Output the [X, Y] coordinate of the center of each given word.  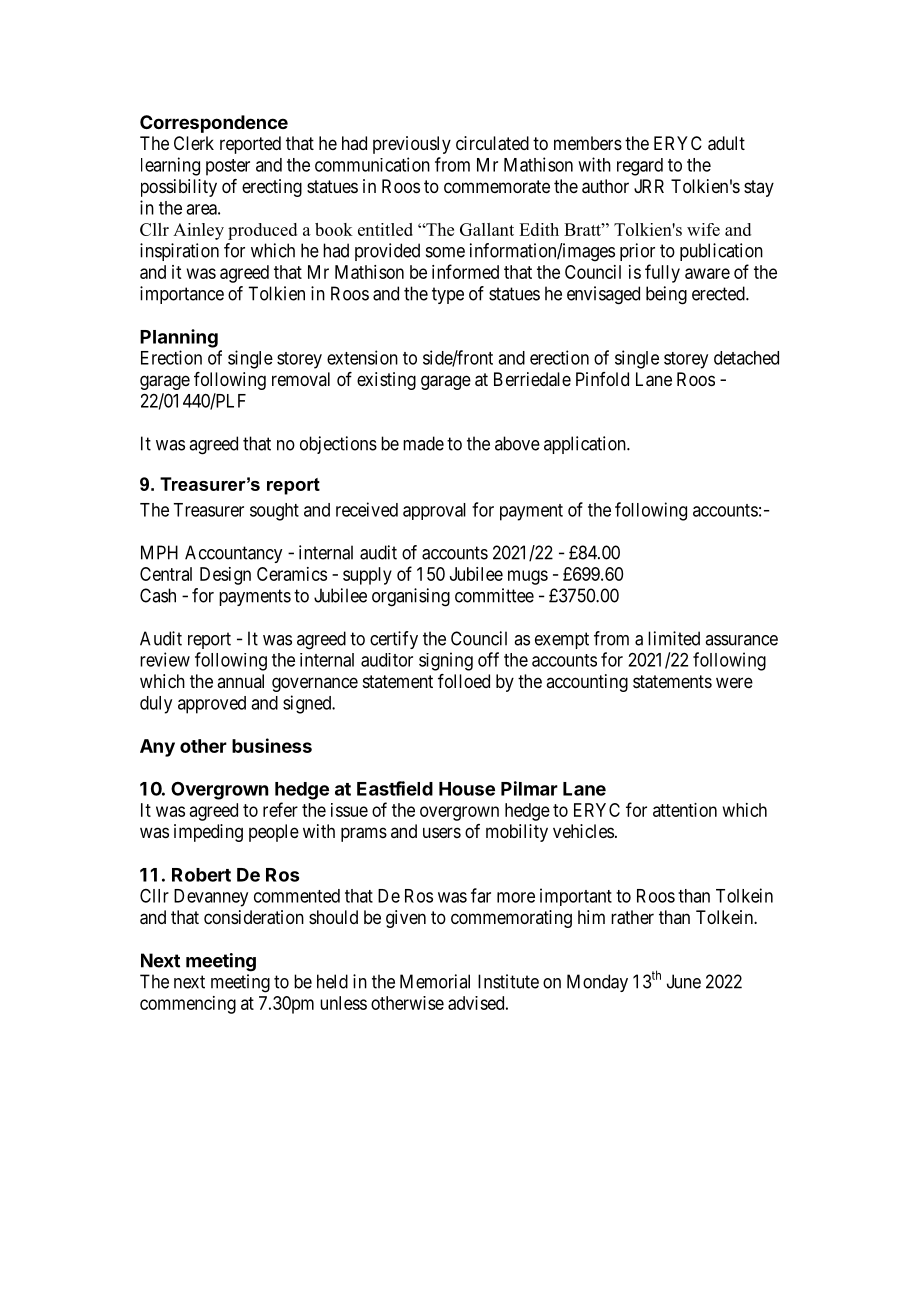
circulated [492, 143]
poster [228, 167]
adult [726, 143]
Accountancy [233, 554]
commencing [188, 1005]
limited [674, 638]
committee [494, 595]
